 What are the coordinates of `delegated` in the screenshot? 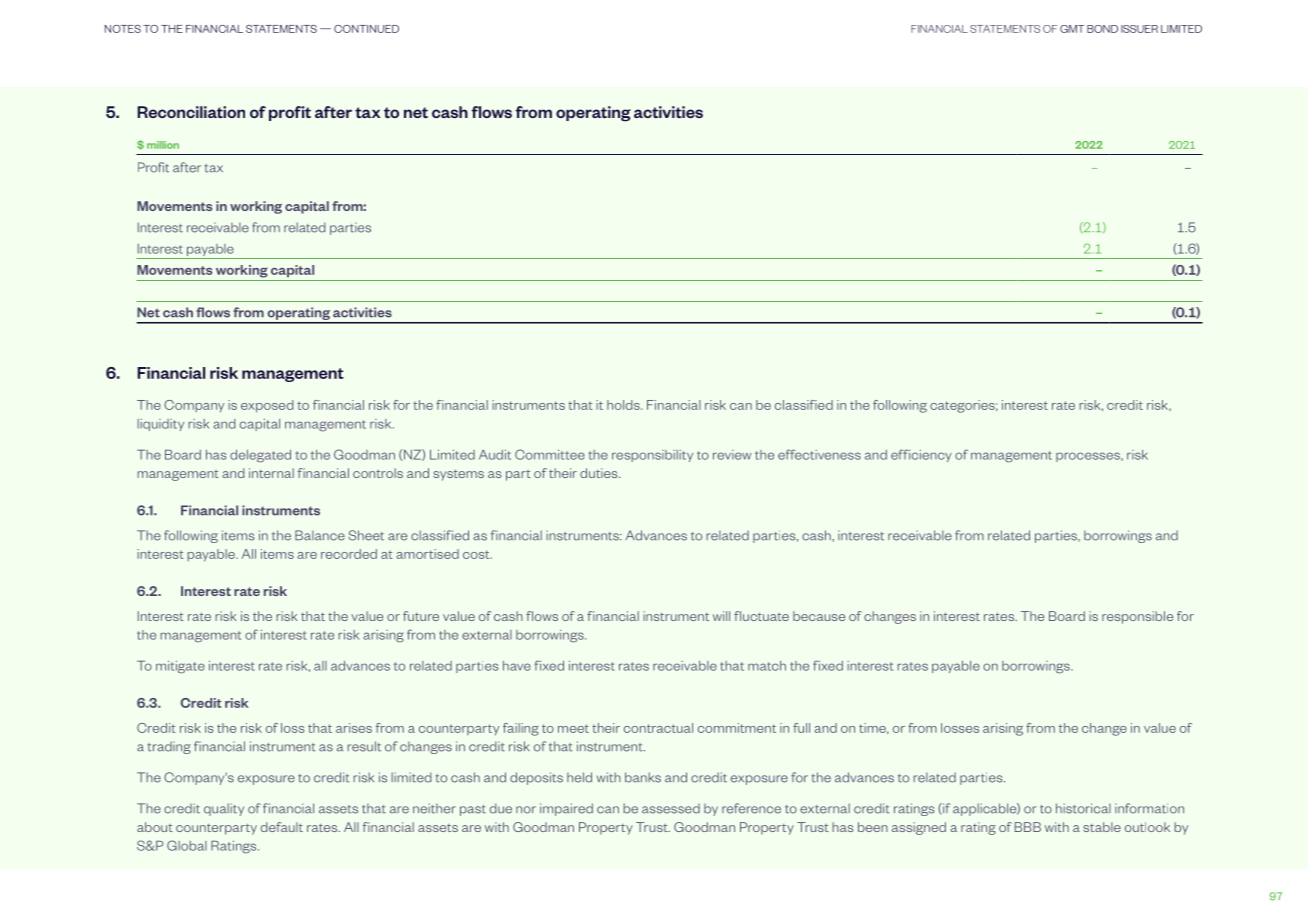 It's located at (260, 456).
